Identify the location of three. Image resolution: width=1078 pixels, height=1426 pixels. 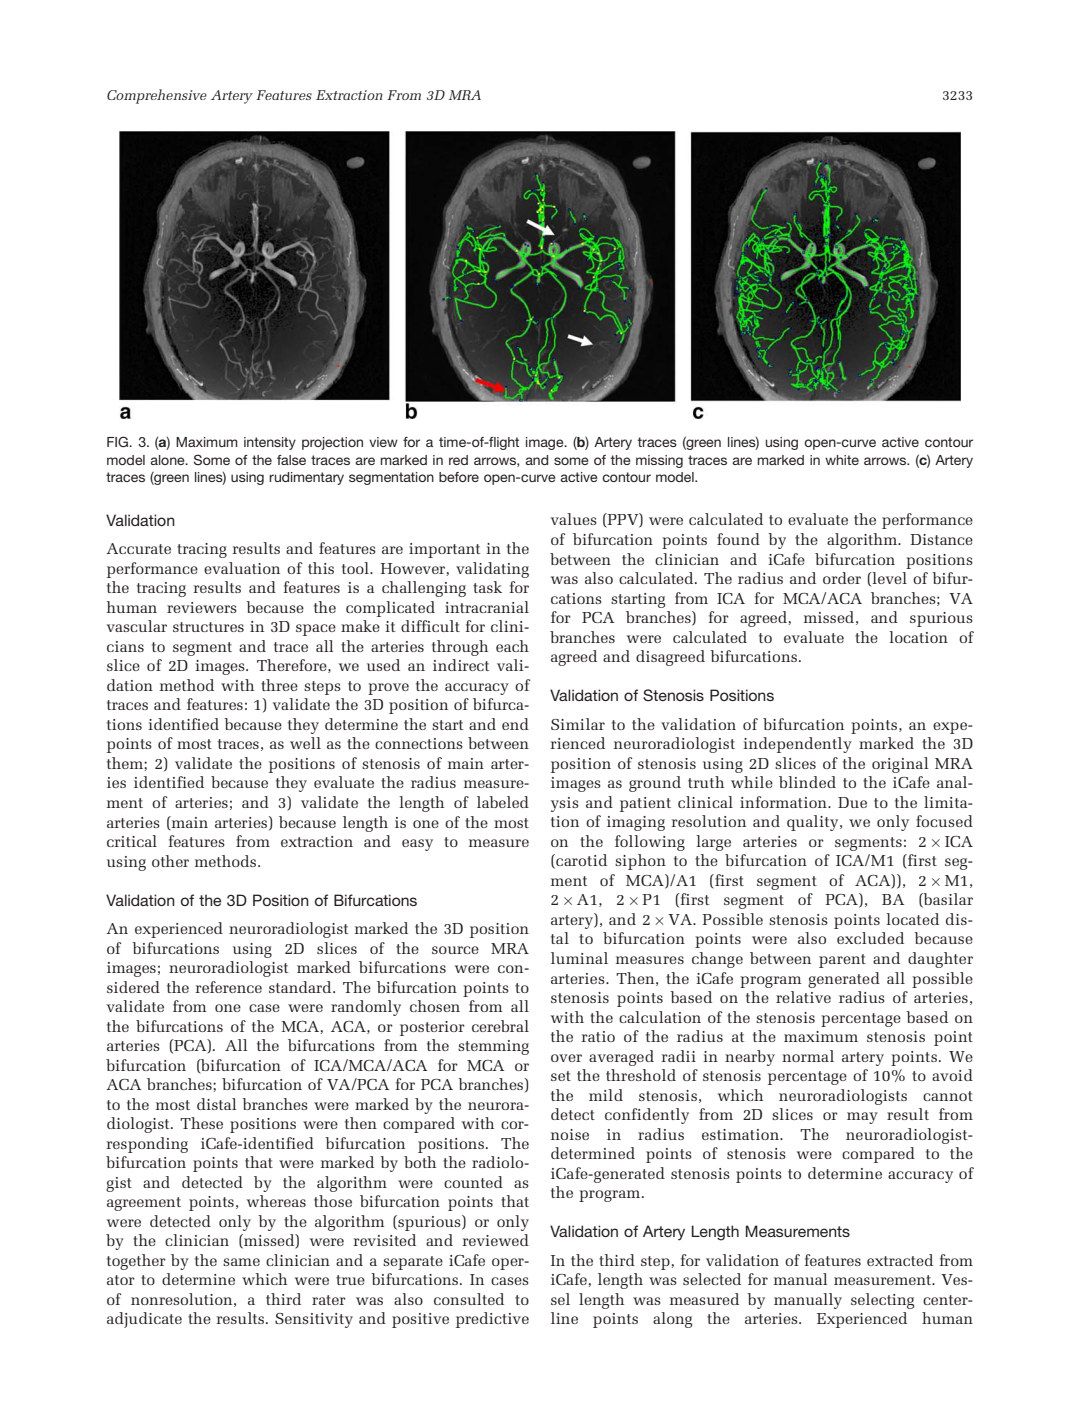
(279, 685).
